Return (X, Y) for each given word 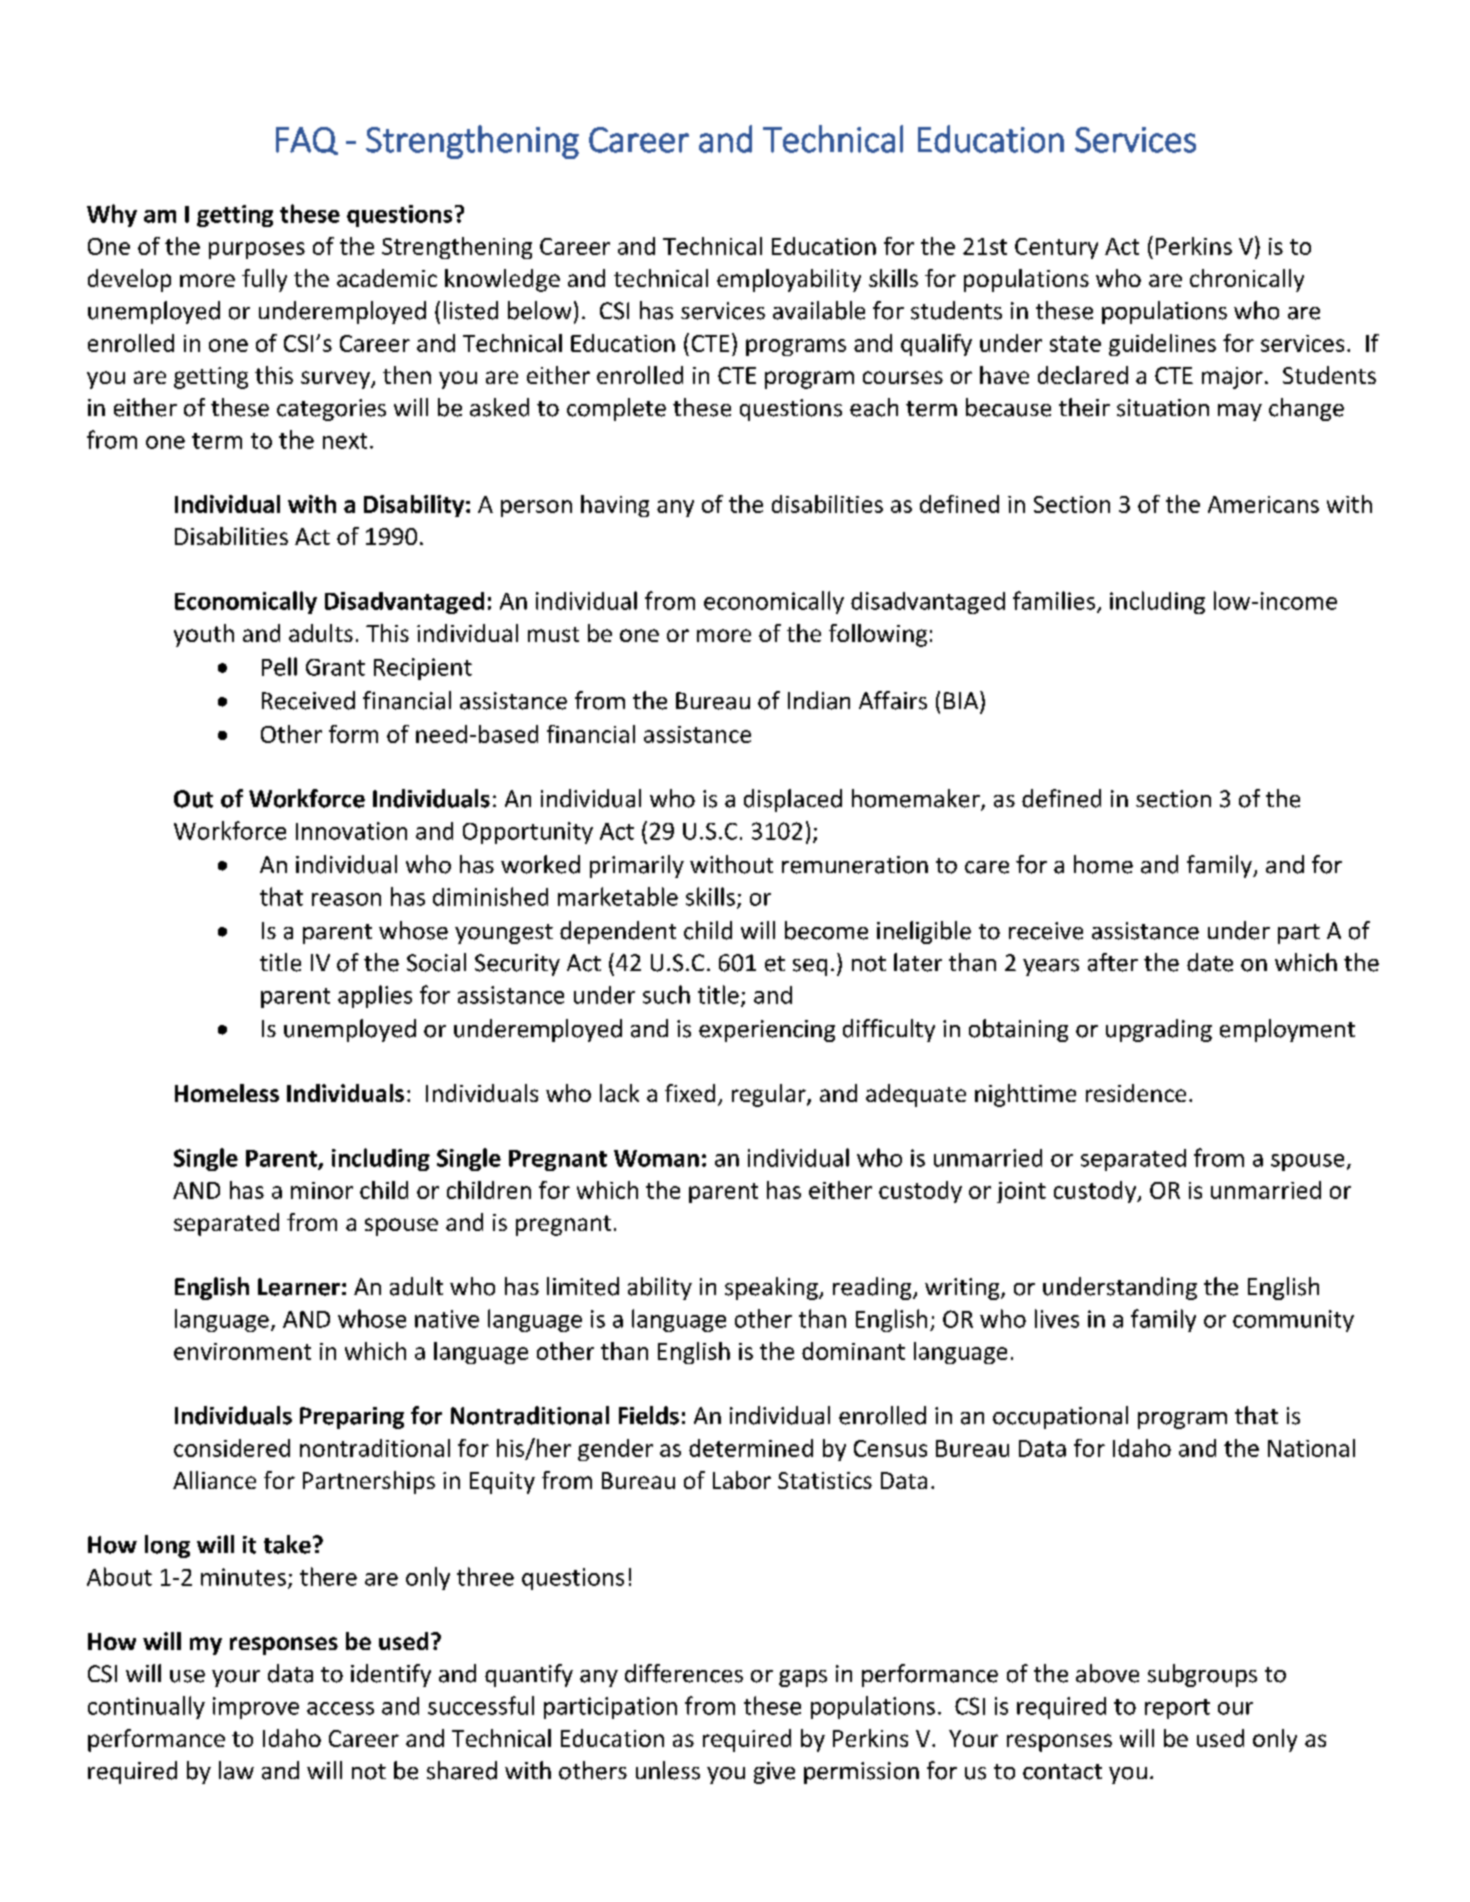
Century (1056, 248)
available (819, 310)
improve (256, 1708)
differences (684, 1673)
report (1177, 1709)
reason (346, 899)
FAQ (307, 141)
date (1210, 962)
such (666, 994)
